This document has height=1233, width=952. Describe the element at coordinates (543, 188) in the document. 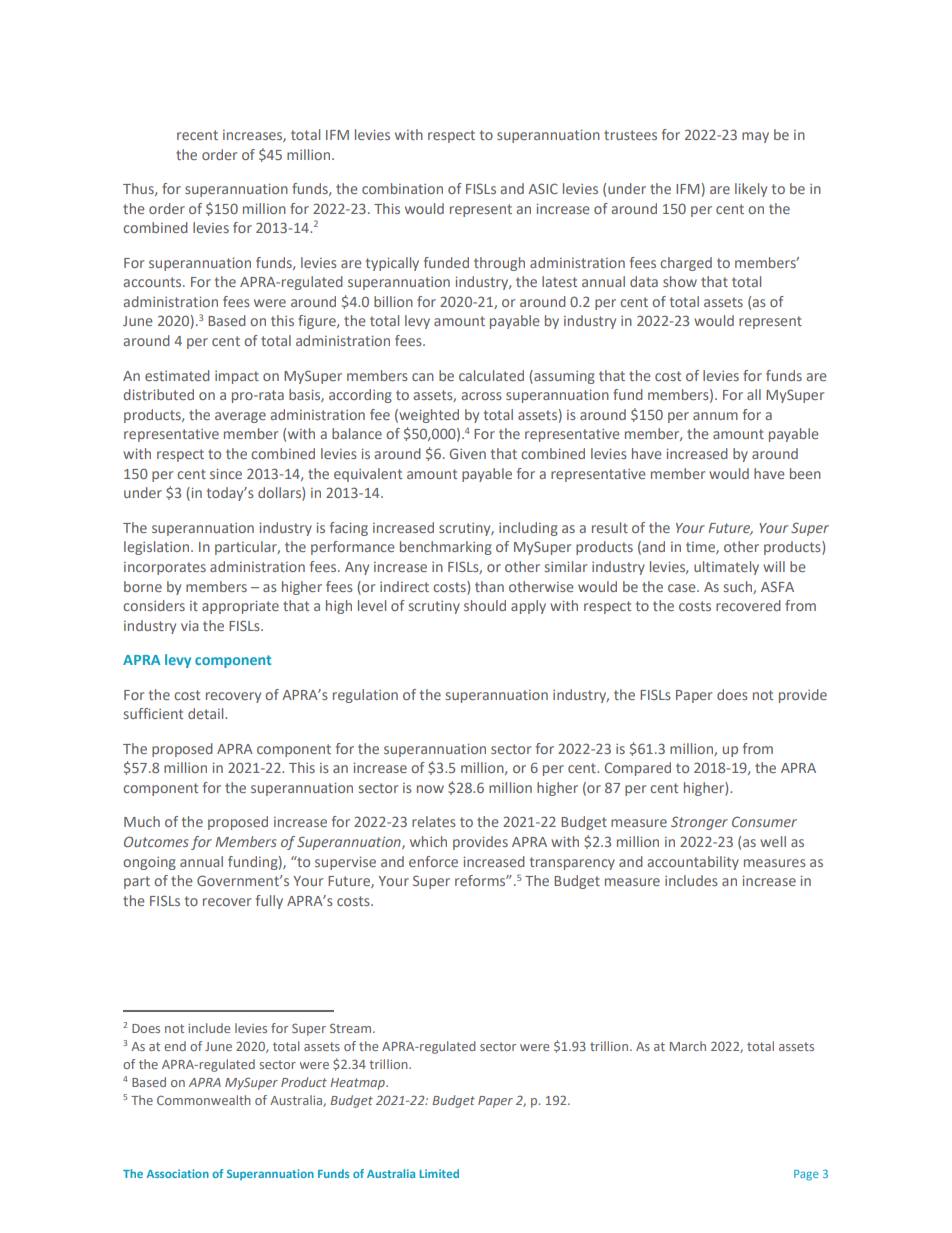

I see `ASIC` at that location.
